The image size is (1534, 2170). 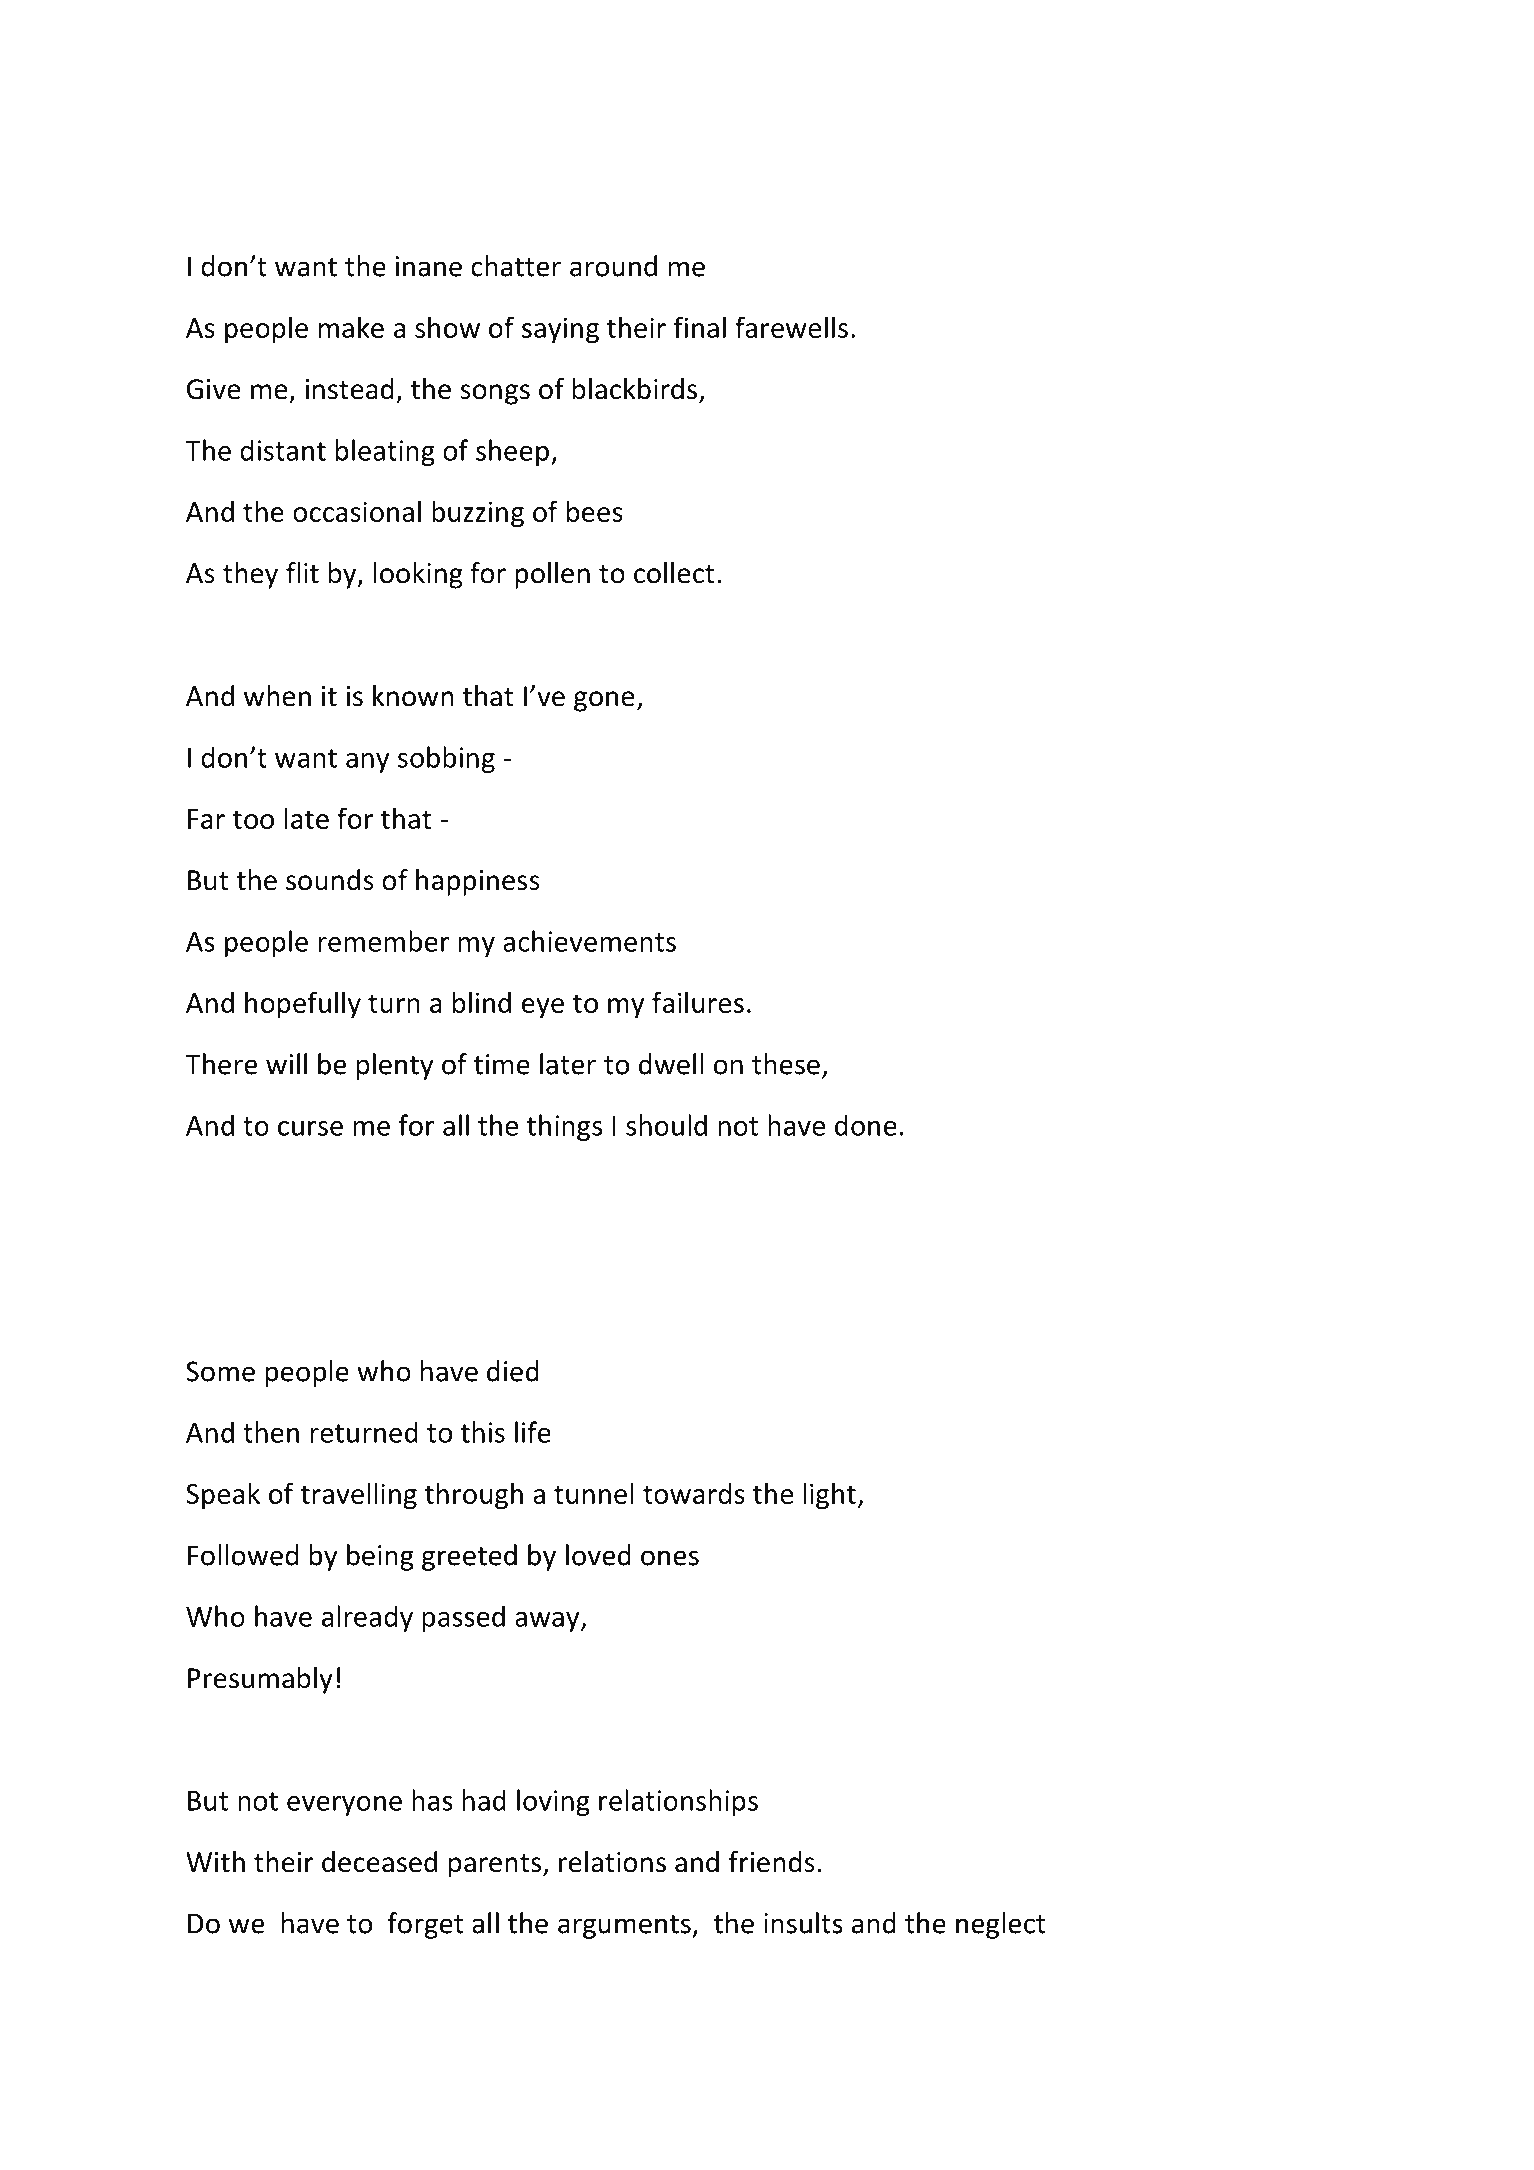 I want to click on then, so click(x=271, y=1432).
